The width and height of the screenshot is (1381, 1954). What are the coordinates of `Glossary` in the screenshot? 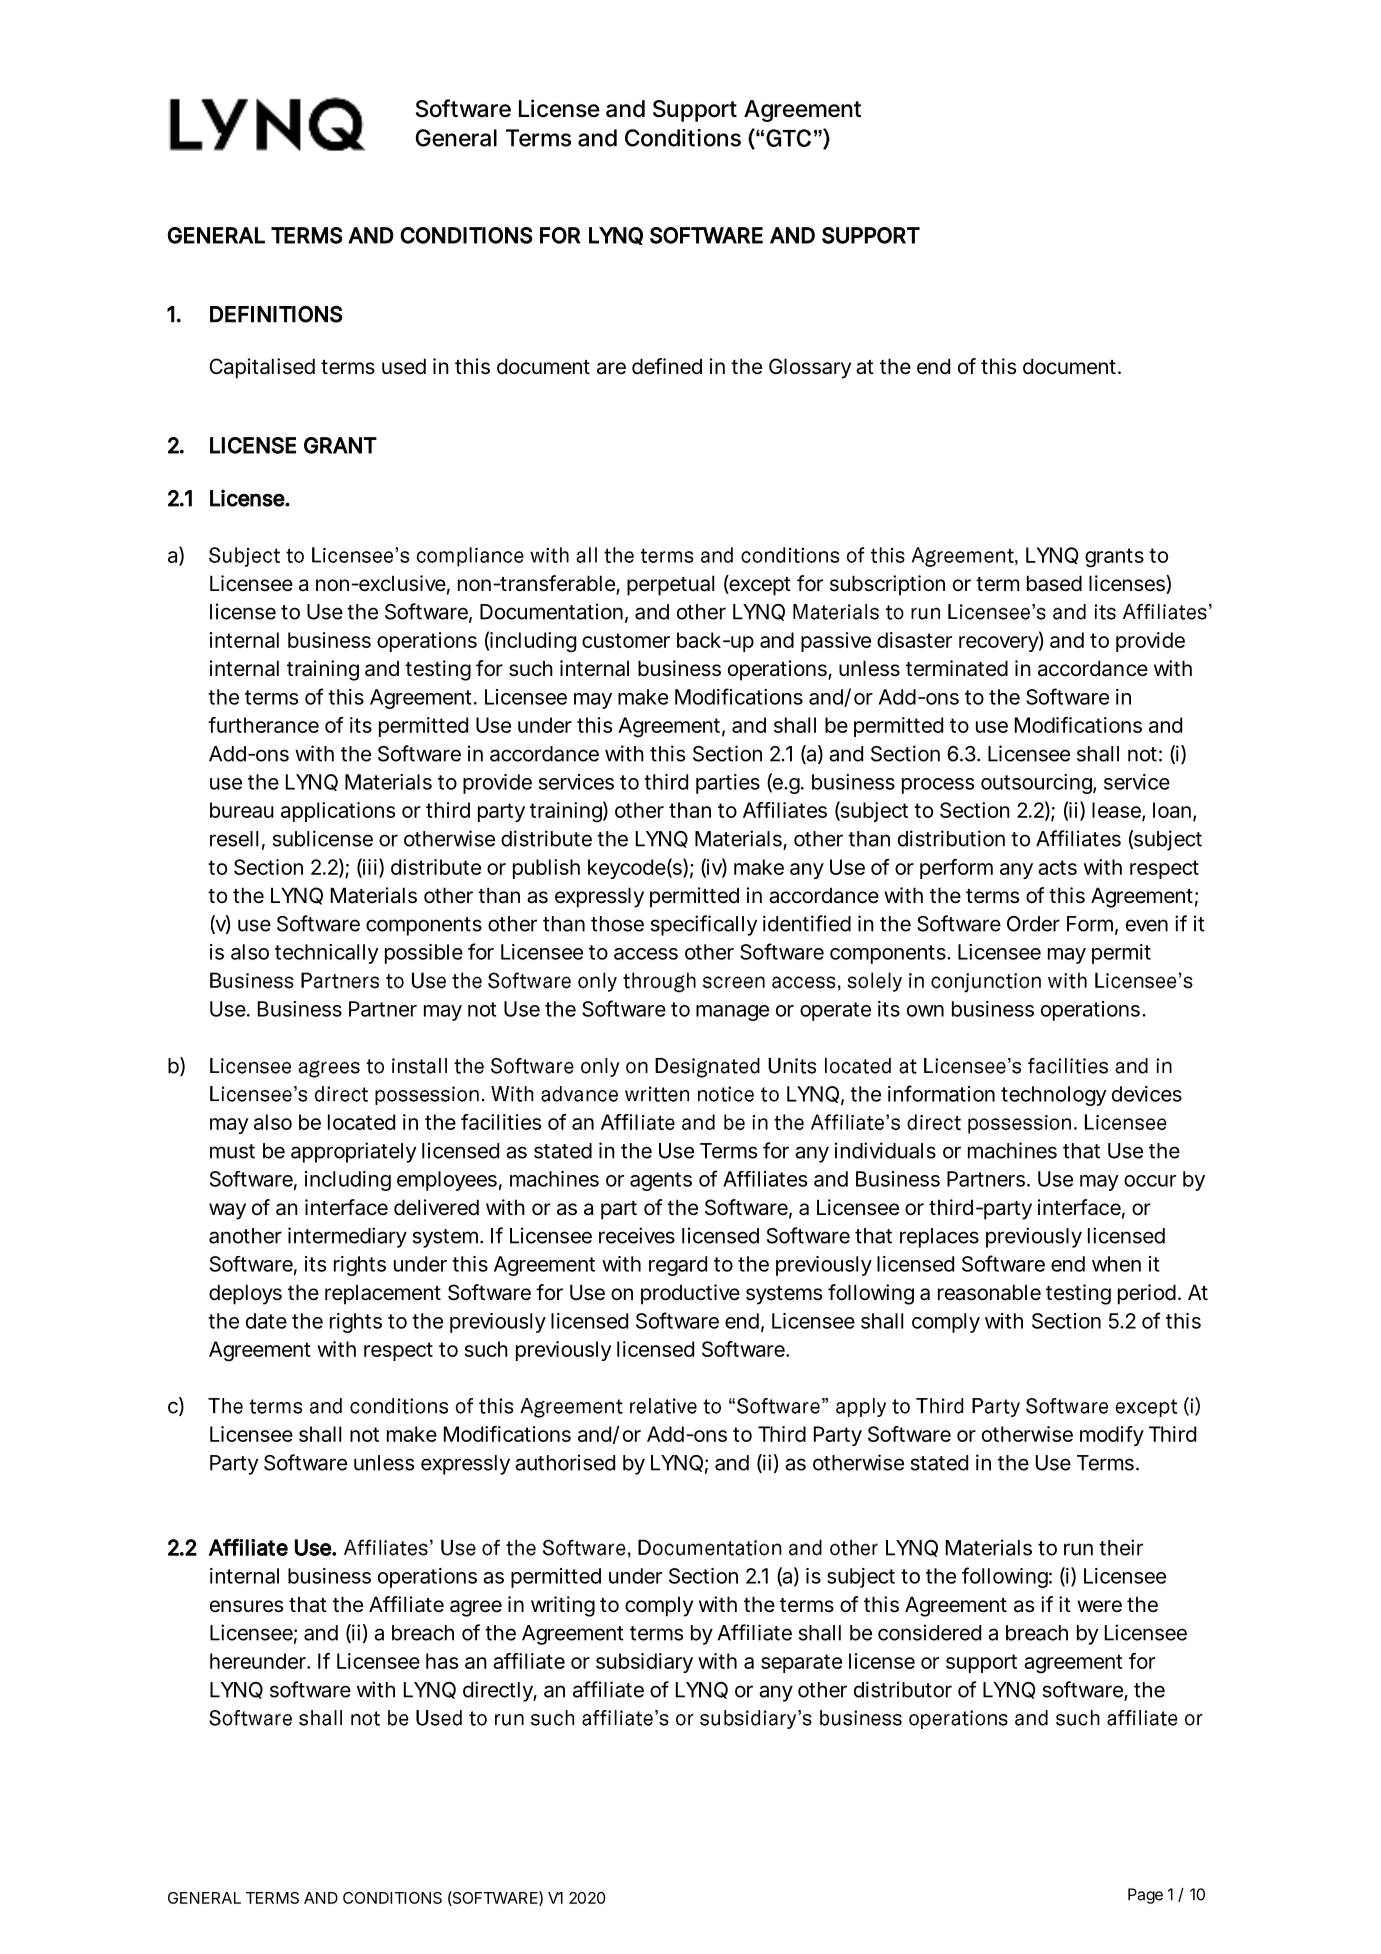 It's located at (810, 368).
